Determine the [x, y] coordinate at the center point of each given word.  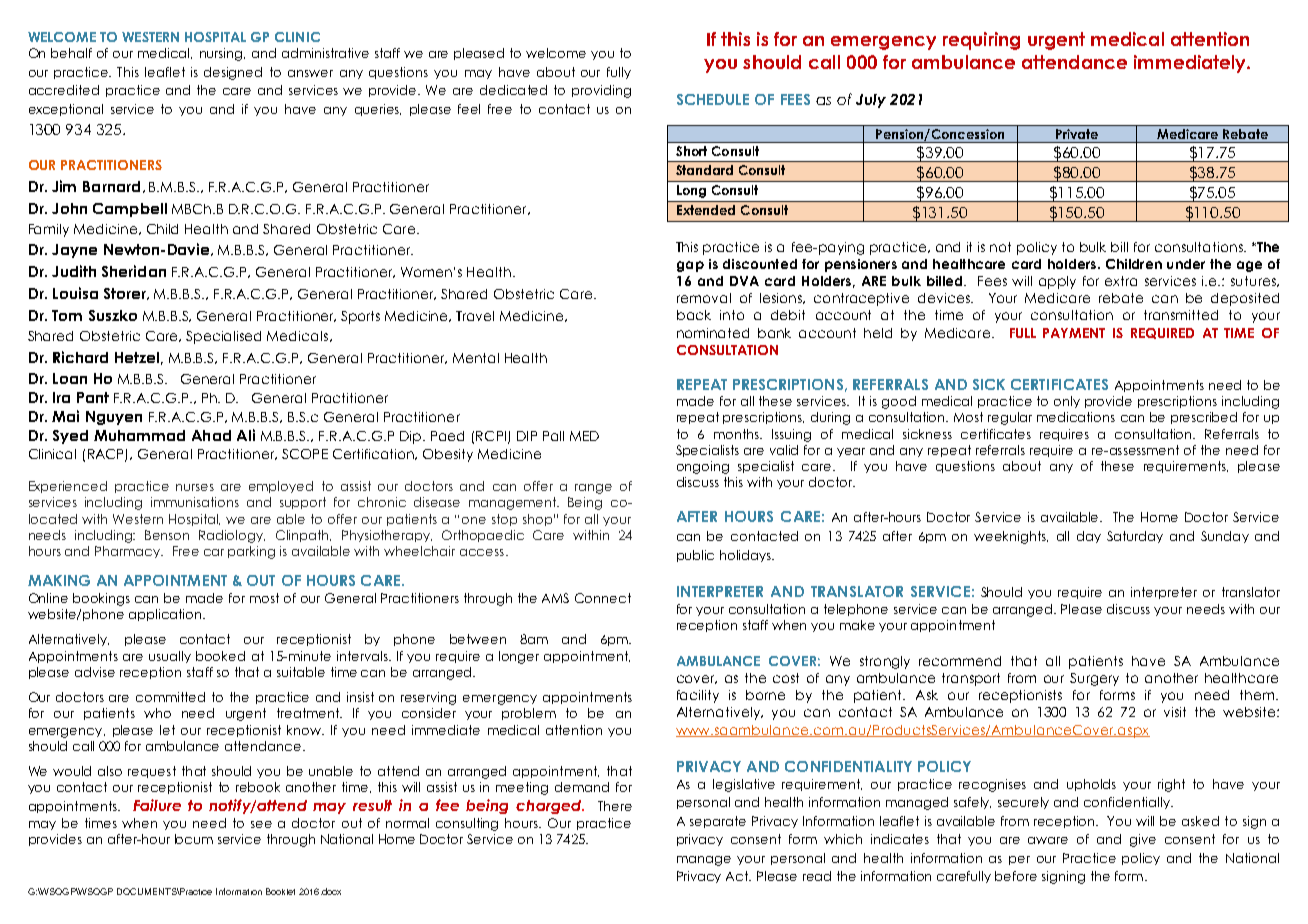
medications [1076, 417]
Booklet [280, 891]
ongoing [703, 467]
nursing [222, 54]
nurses [195, 487]
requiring [981, 41]
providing [601, 91]
